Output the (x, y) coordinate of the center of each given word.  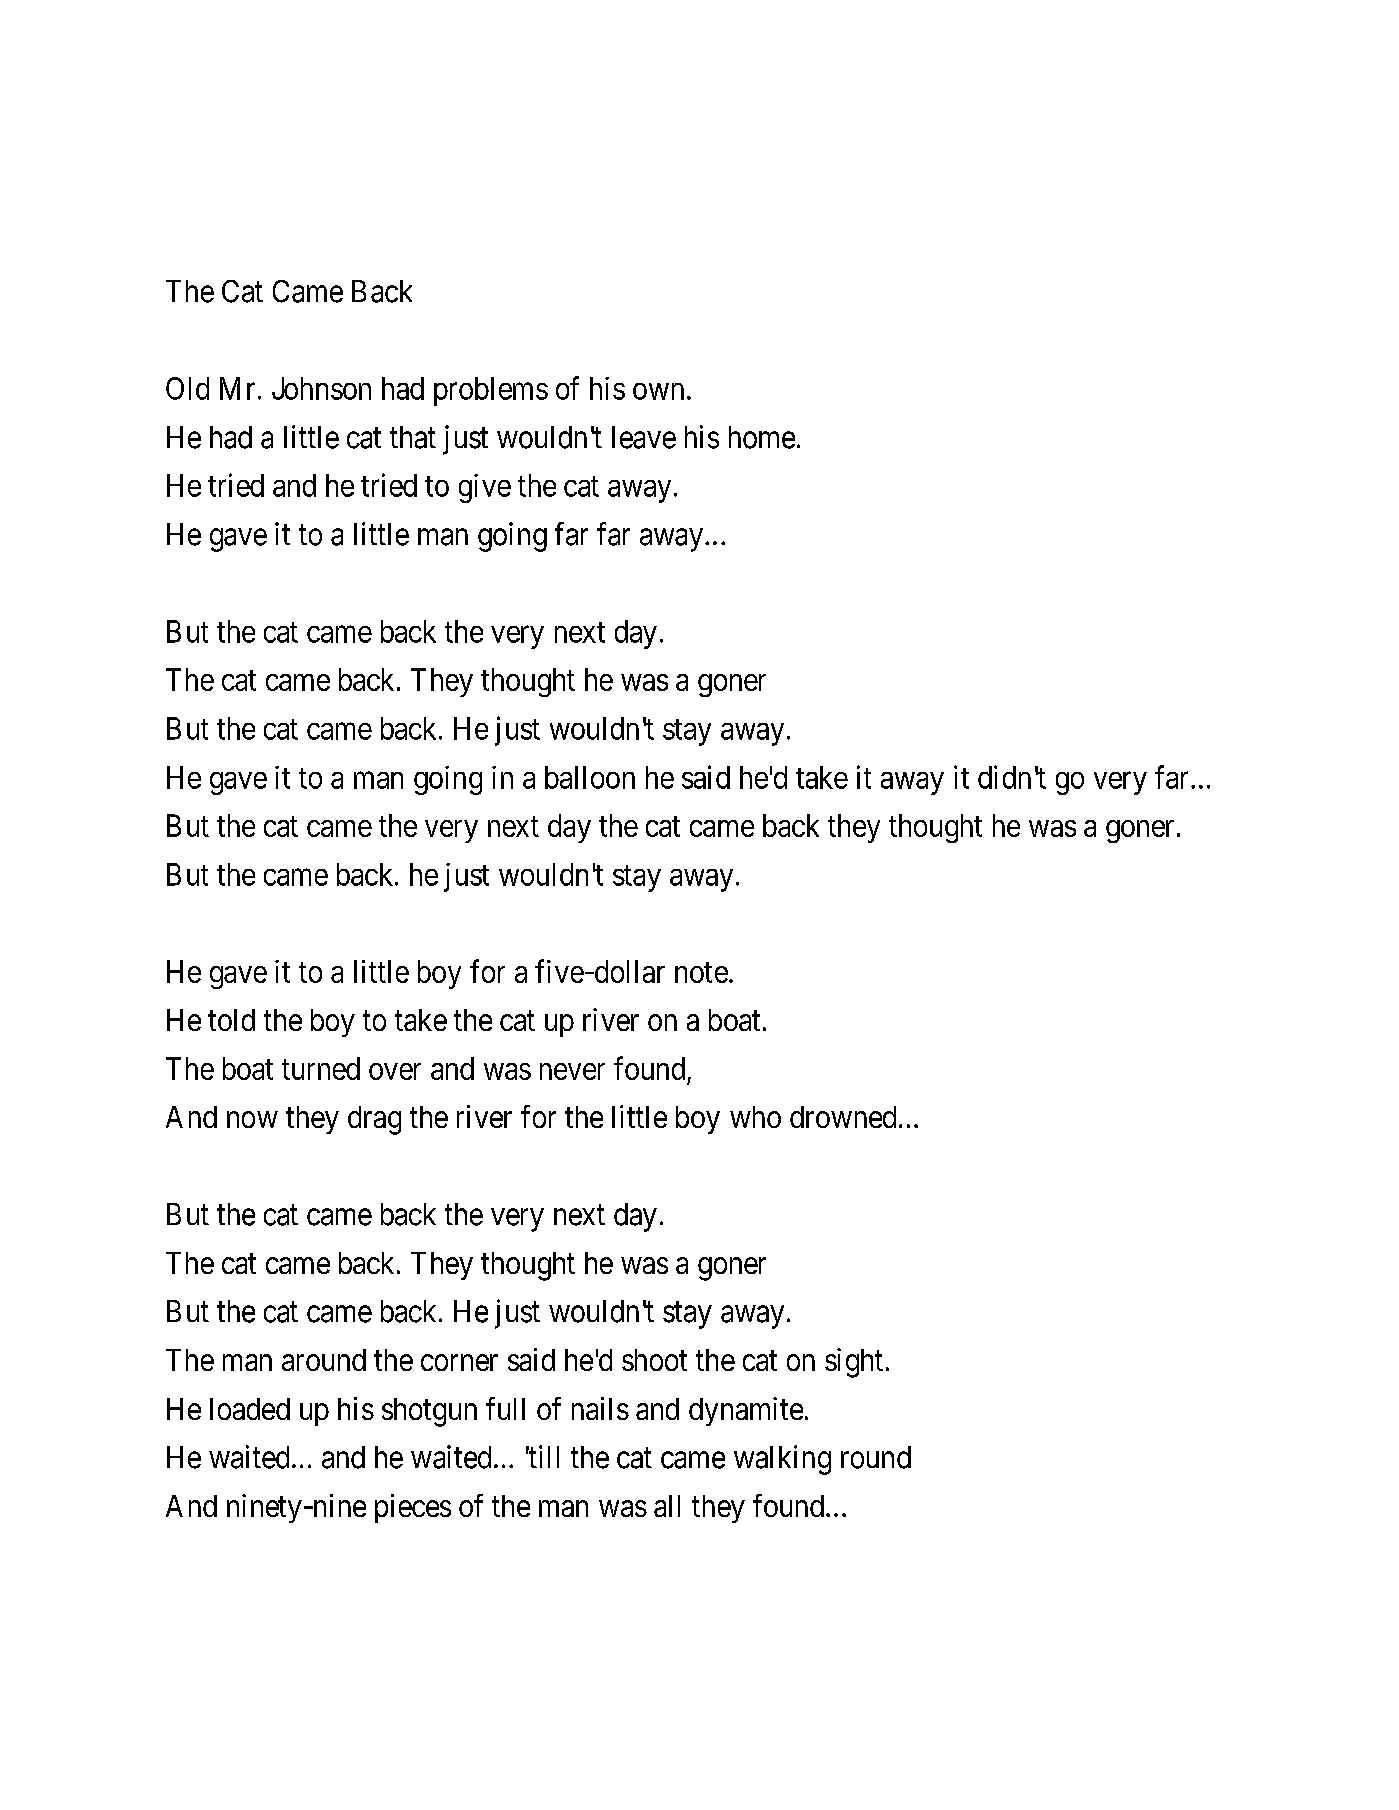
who (755, 1117)
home (762, 437)
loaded (250, 1409)
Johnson (321, 388)
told (231, 1020)
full (505, 1408)
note (701, 972)
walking (782, 1460)
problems (491, 391)
